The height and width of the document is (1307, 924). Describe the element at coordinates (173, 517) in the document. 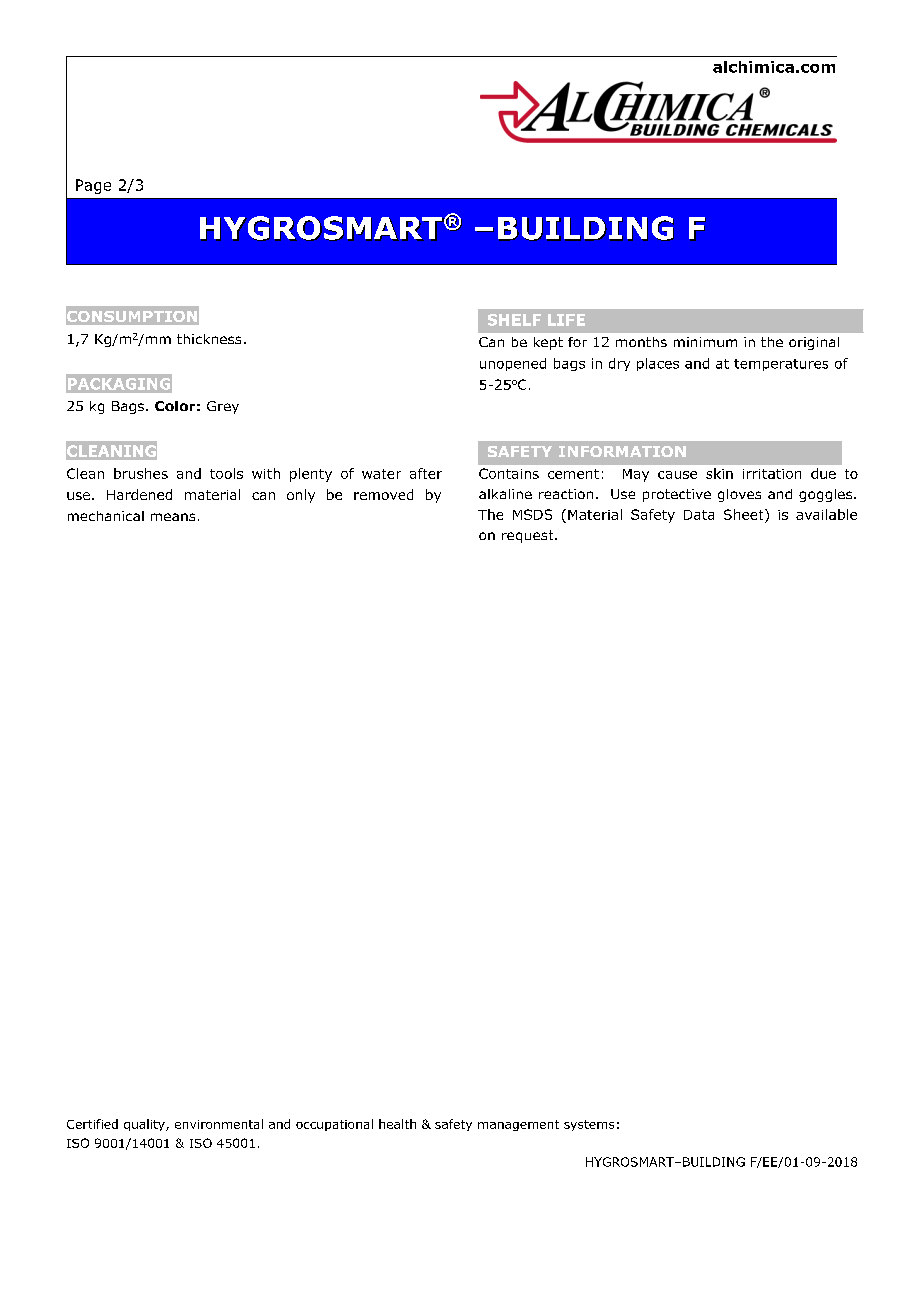

I see `means` at that location.
